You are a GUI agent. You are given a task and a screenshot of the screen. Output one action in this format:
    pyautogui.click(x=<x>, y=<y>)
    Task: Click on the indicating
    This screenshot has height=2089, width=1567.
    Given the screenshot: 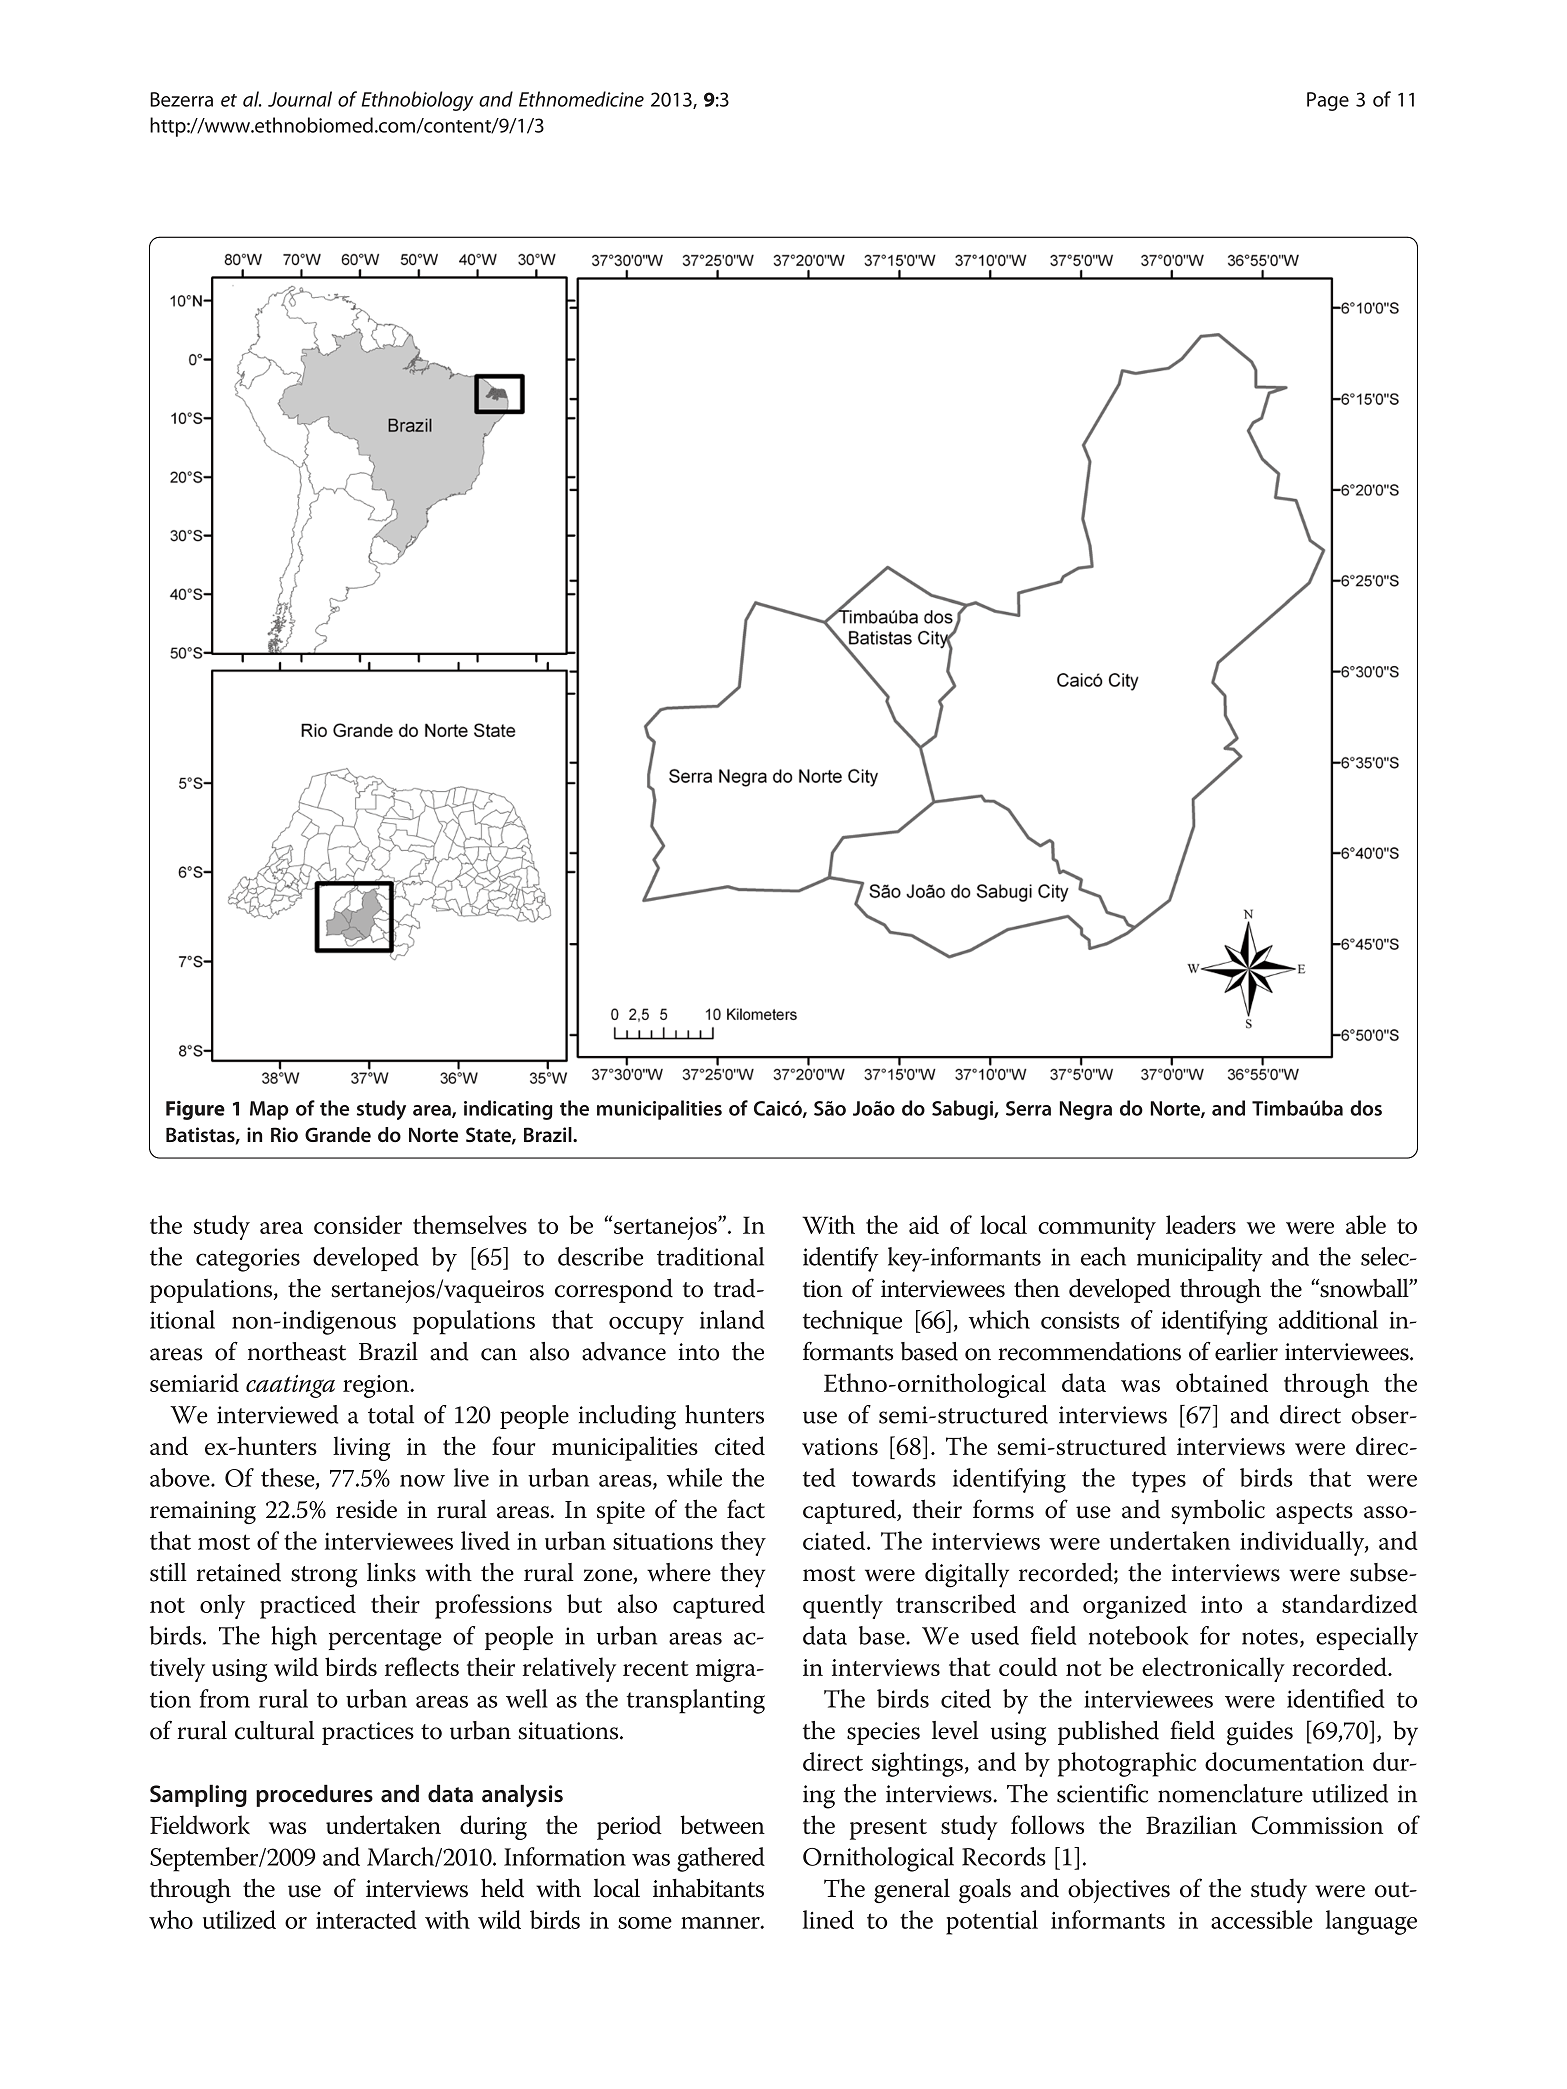 What is the action you would take?
    pyautogui.click(x=508, y=1110)
